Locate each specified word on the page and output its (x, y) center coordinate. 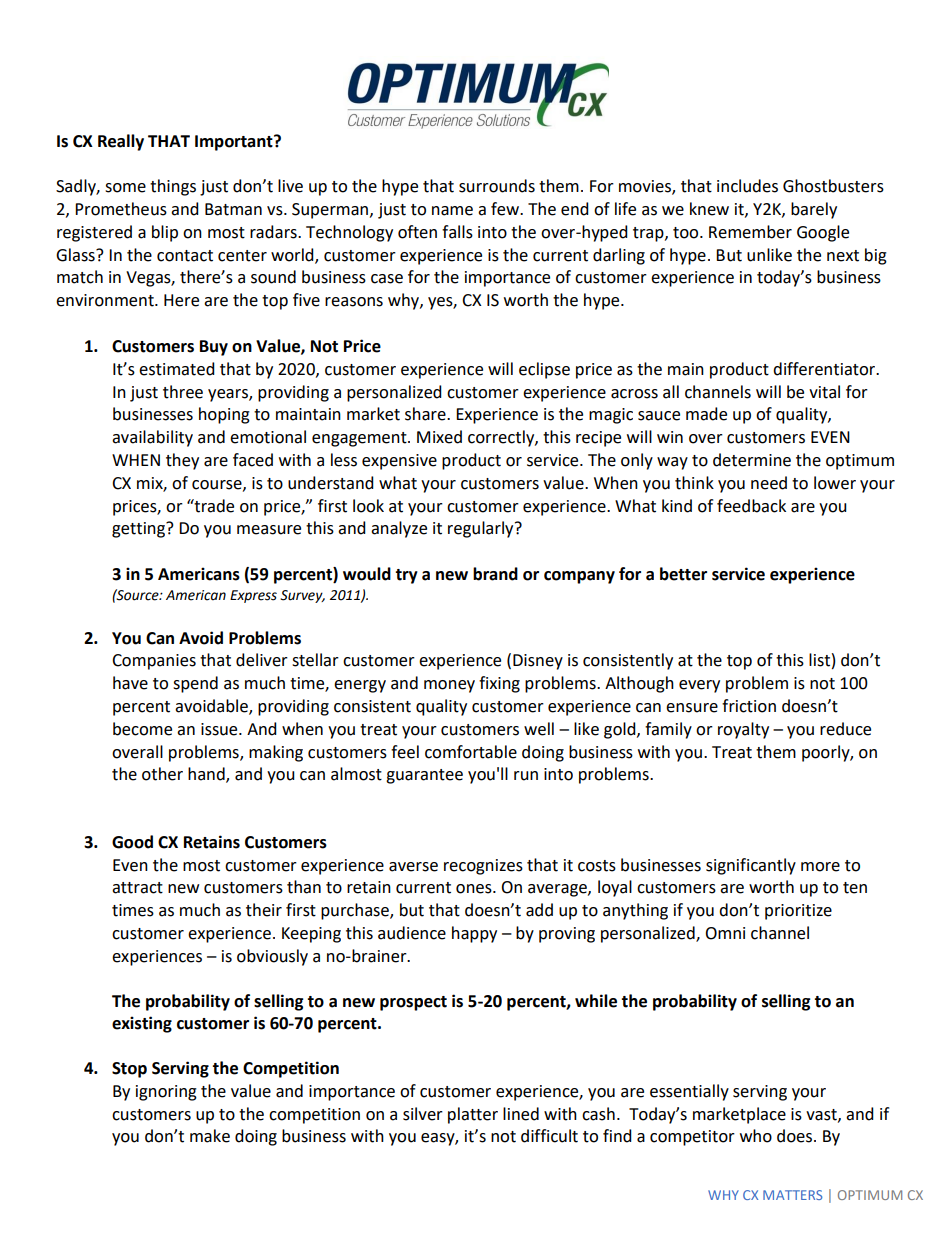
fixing (499, 684)
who (756, 1136)
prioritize (798, 912)
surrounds (497, 186)
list (819, 660)
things (173, 187)
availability (152, 438)
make (210, 1136)
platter (473, 1115)
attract (137, 888)
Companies (154, 662)
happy (474, 934)
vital (824, 392)
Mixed (439, 437)
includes (747, 186)
